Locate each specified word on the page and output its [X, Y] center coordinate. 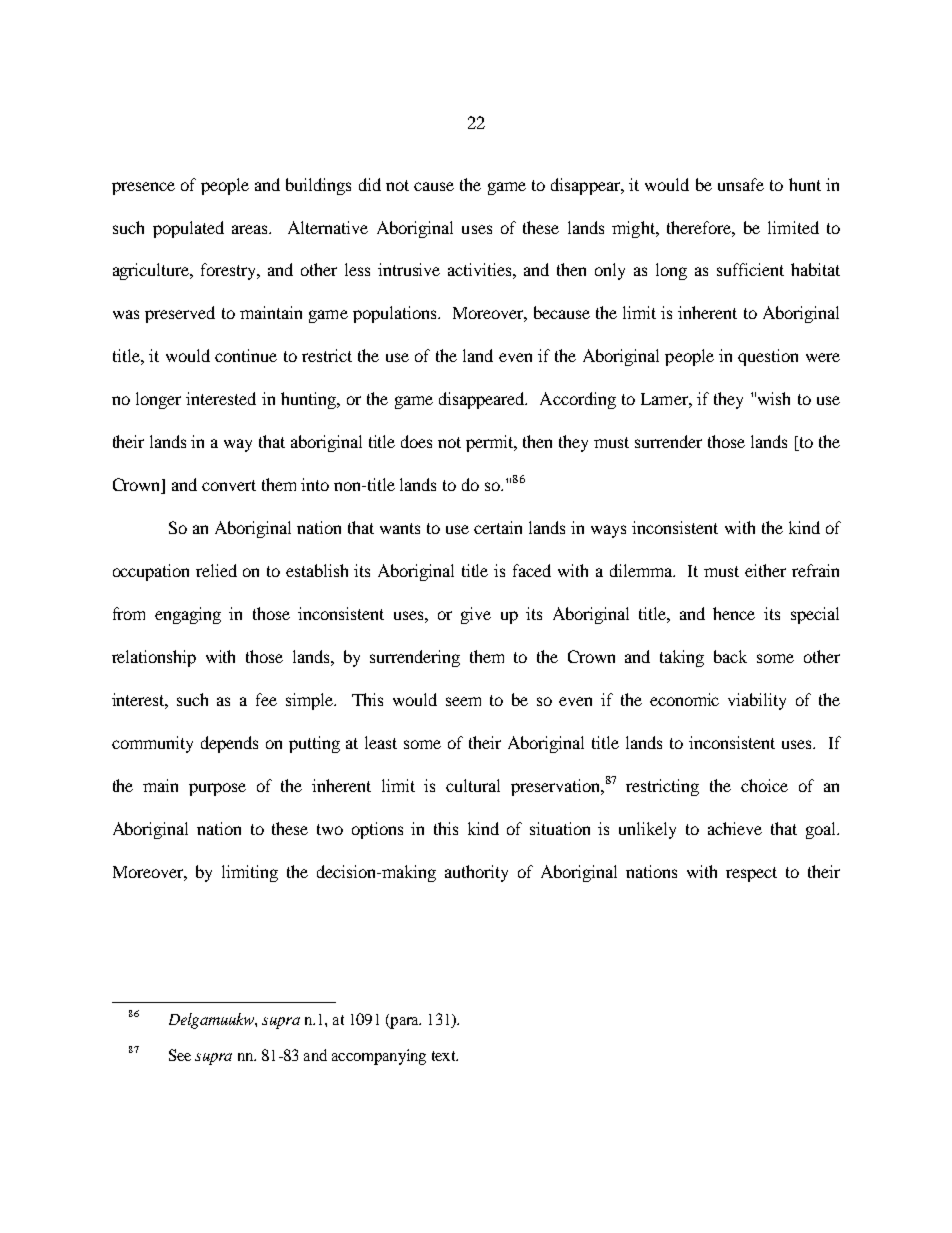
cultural [473, 785]
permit [491, 443]
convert [229, 485]
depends [229, 744]
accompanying [379, 1057]
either [765, 570]
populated [188, 229]
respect [751, 874]
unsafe [741, 184]
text [445, 1056]
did [370, 184]
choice [764, 785]
